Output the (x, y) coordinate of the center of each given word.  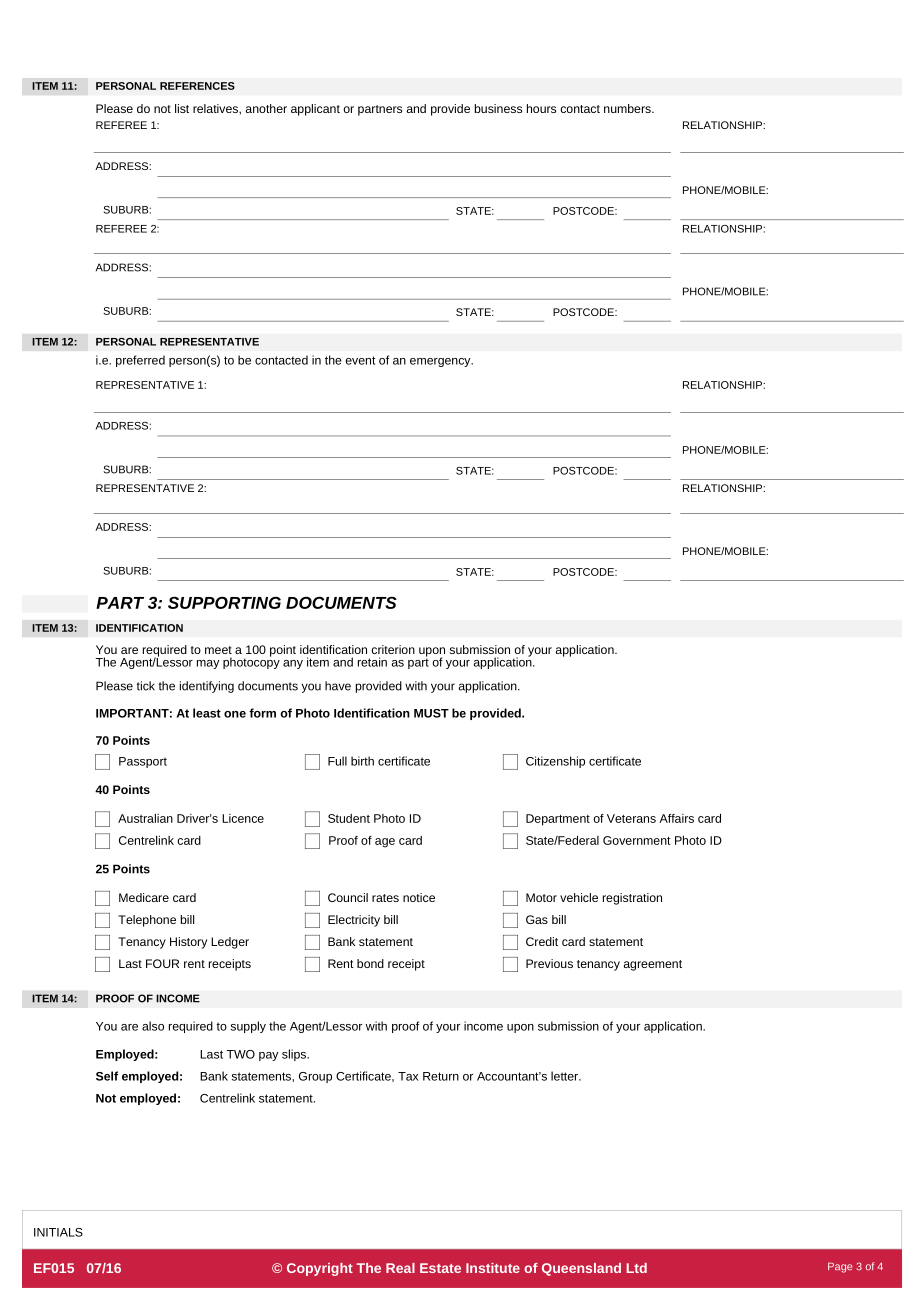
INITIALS (58, 1232)
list (182, 108)
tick (146, 686)
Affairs (676, 818)
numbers (628, 108)
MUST (431, 713)
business (498, 108)
